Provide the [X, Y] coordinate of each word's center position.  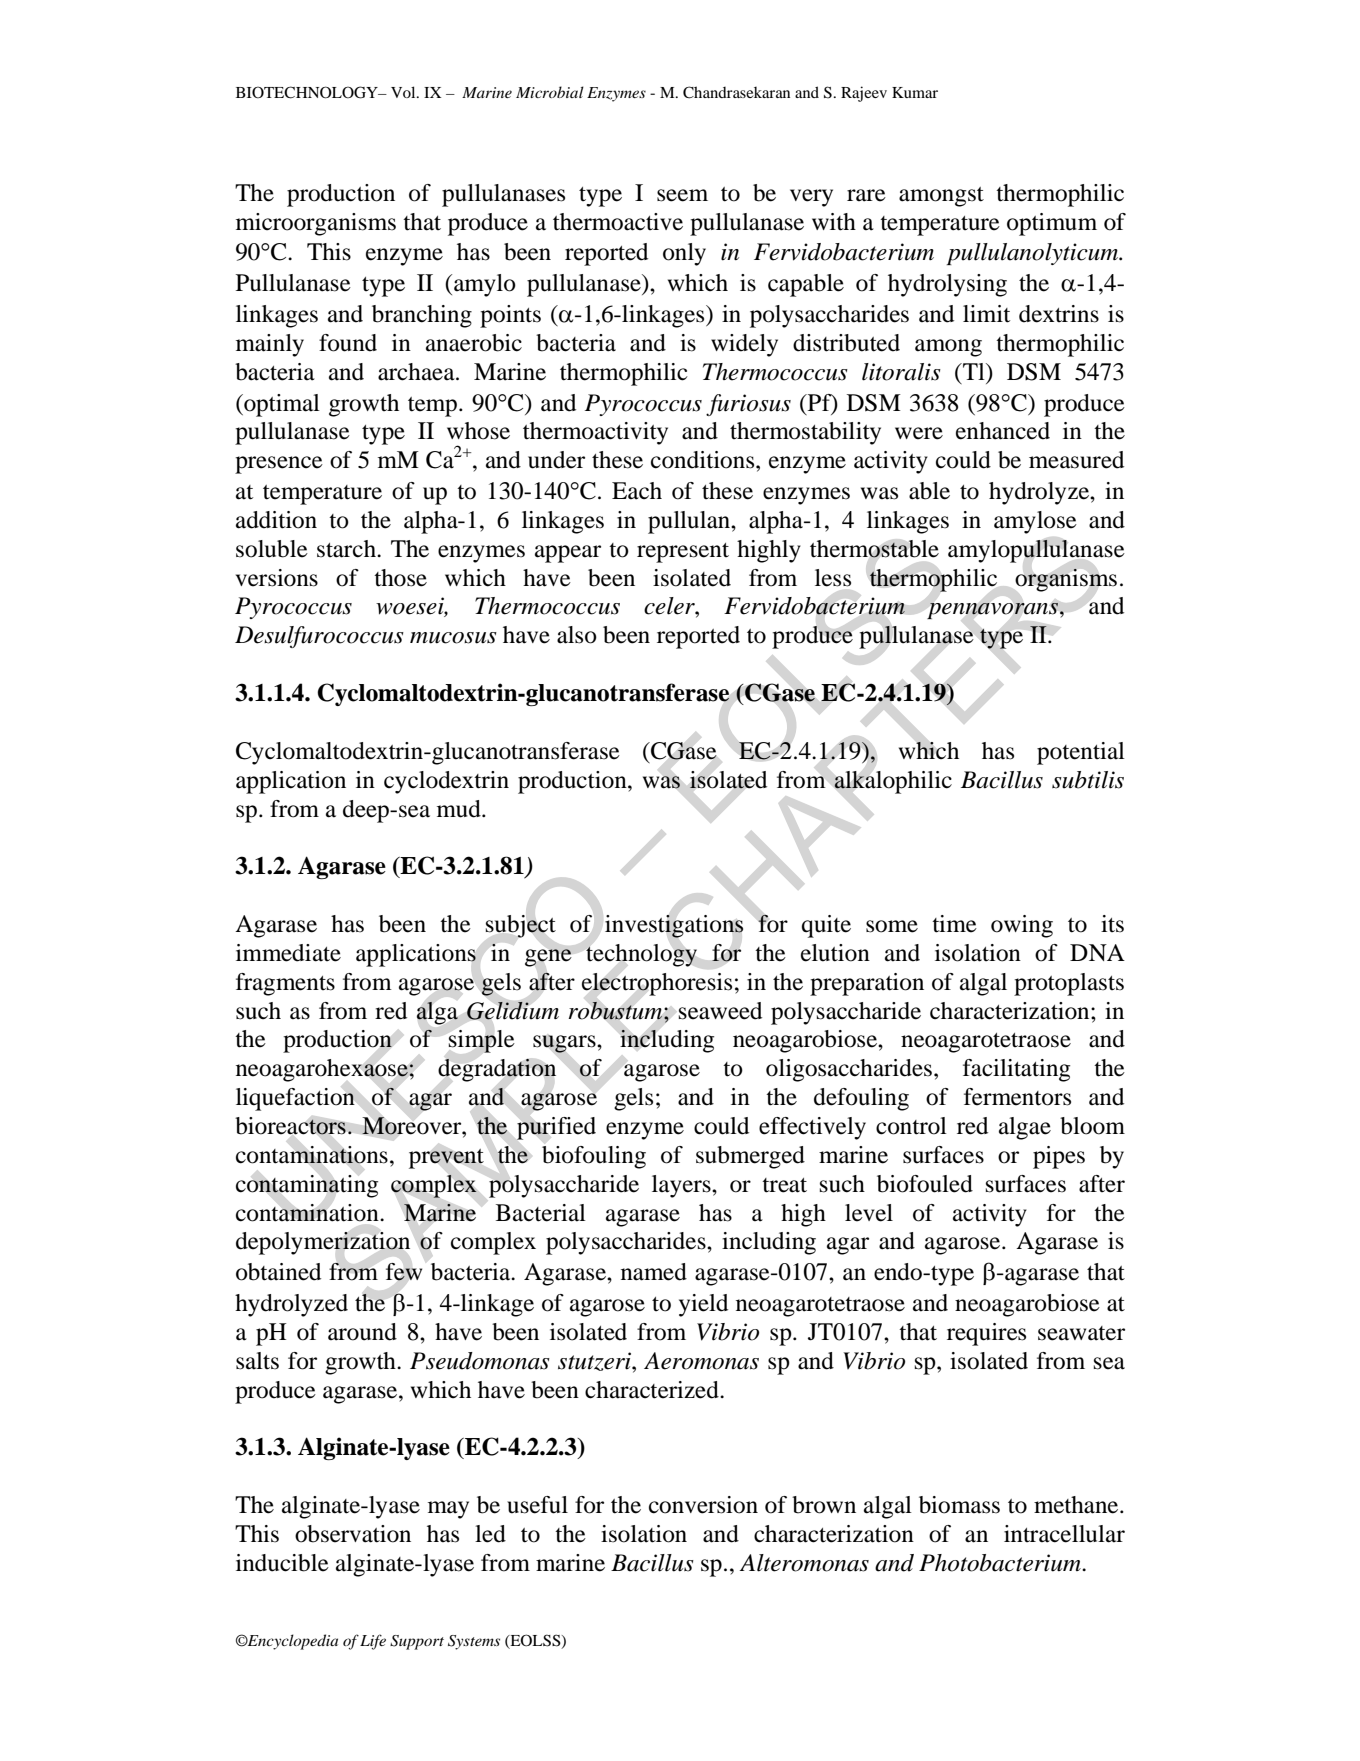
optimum [1052, 224]
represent [683, 553]
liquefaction [295, 1099]
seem [682, 195]
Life [373, 1642]
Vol [404, 92]
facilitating [1016, 1070]
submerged [750, 1157]
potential [1081, 753]
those [400, 578]
